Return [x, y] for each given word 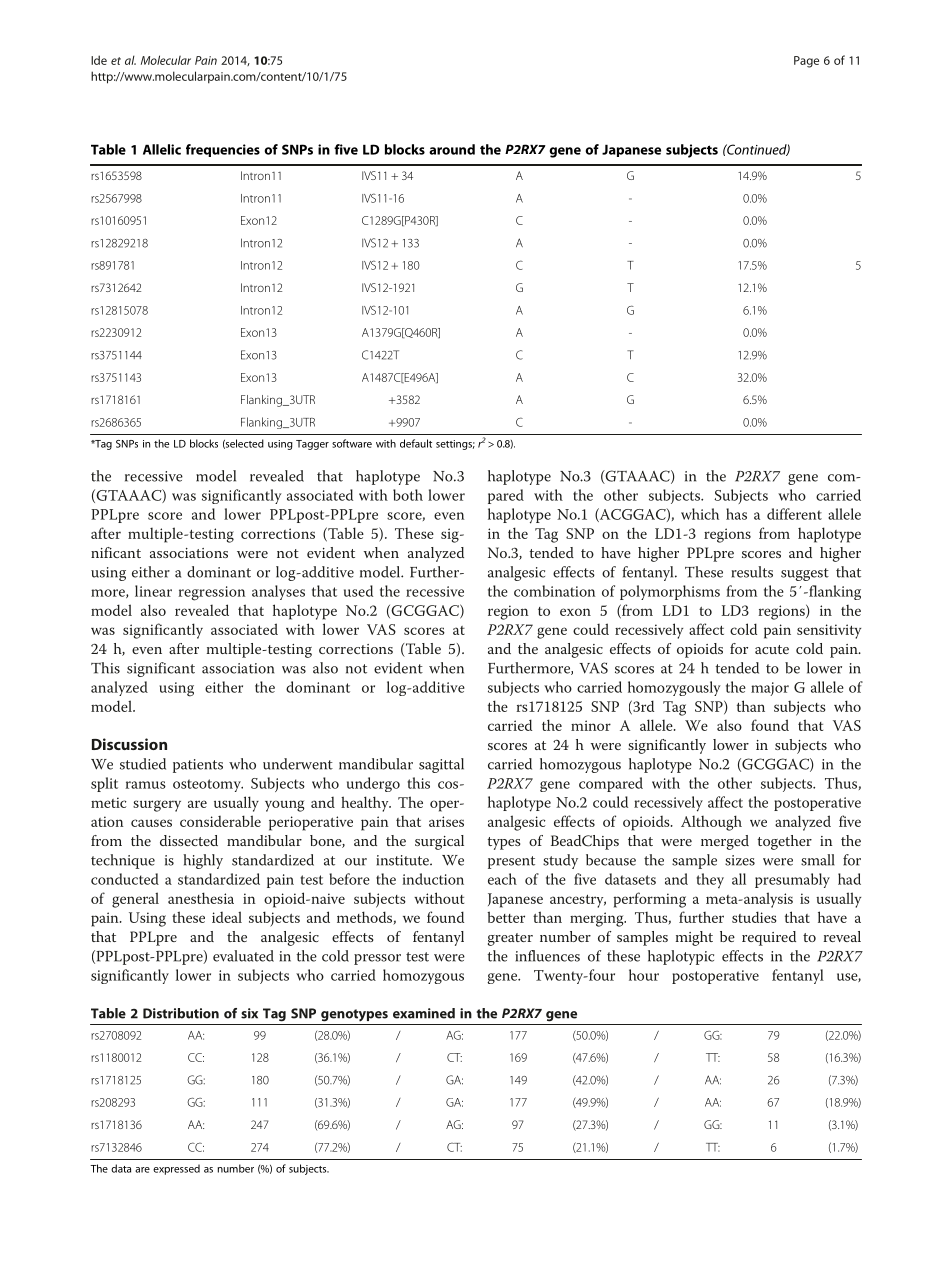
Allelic [162, 149]
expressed [176, 1169]
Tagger [312, 445]
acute [772, 649]
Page [806, 62]
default [416, 443]
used [358, 591]
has [736, 514]
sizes [740, 860]
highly [203, 861]
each [502, 879]
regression [211, 593]
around [452, 149]
